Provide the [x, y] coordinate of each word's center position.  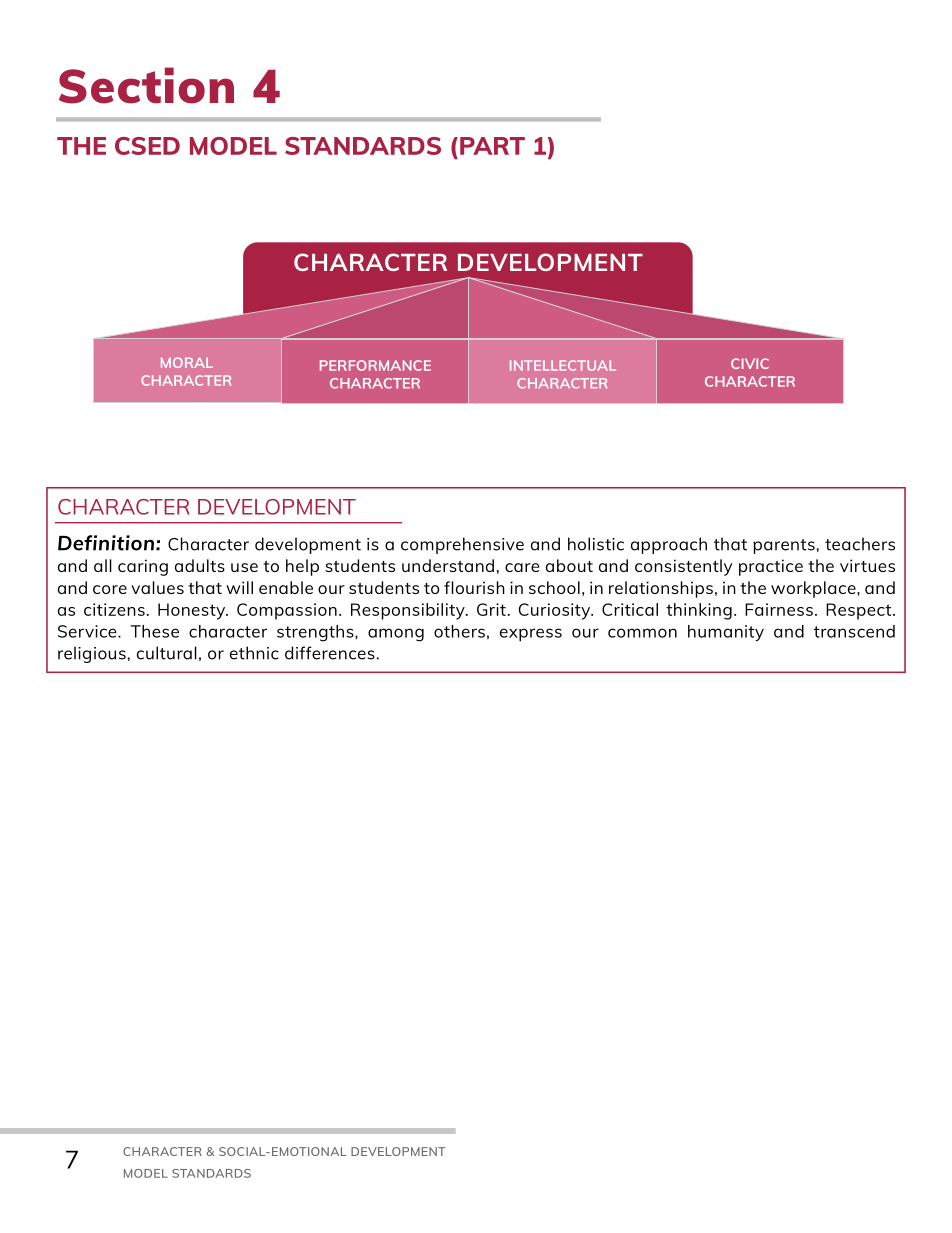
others [459, 631]
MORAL [187, 362]
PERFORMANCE [375, 365]
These [154, 631]
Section [146, 85]
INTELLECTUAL [563, 365]
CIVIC [750, 363]
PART [492, 146]
